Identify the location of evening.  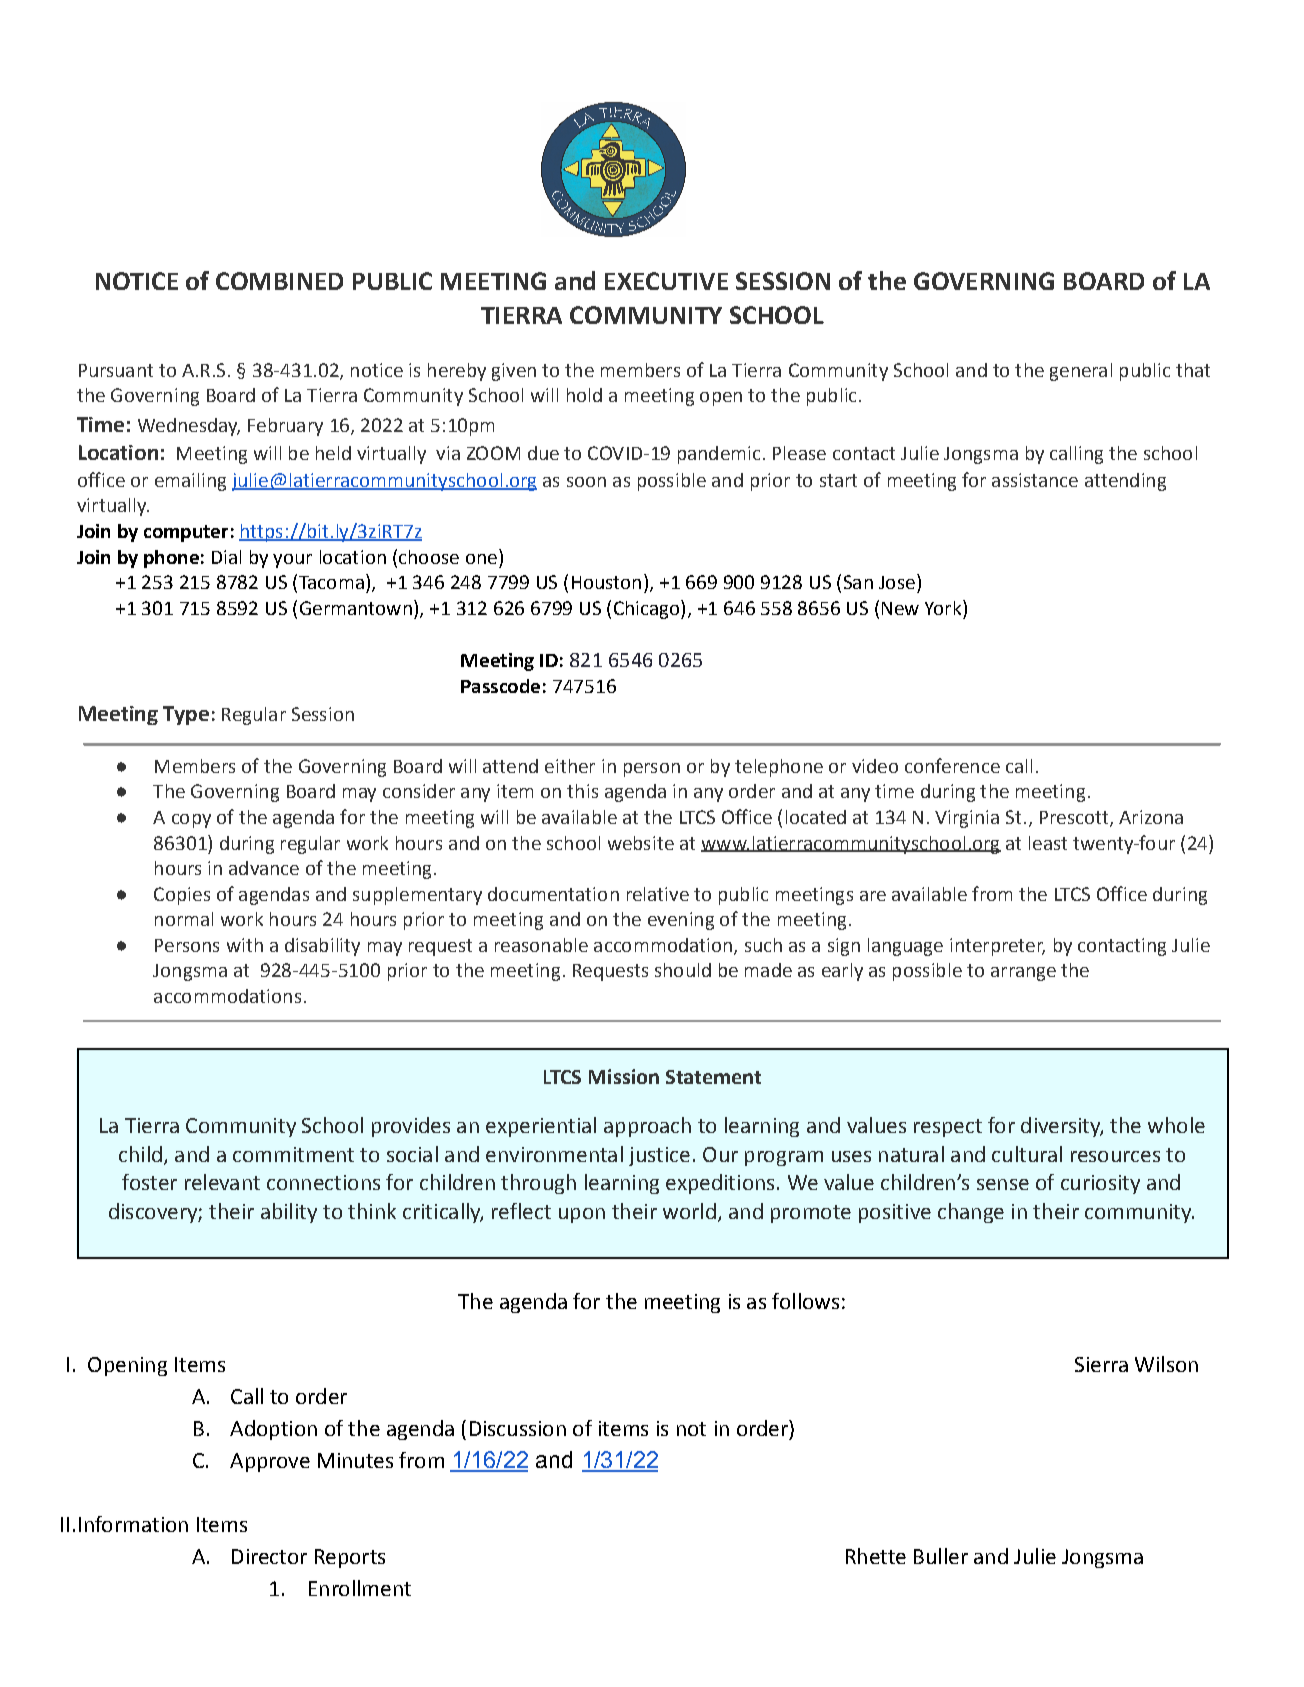
(681, 921).
